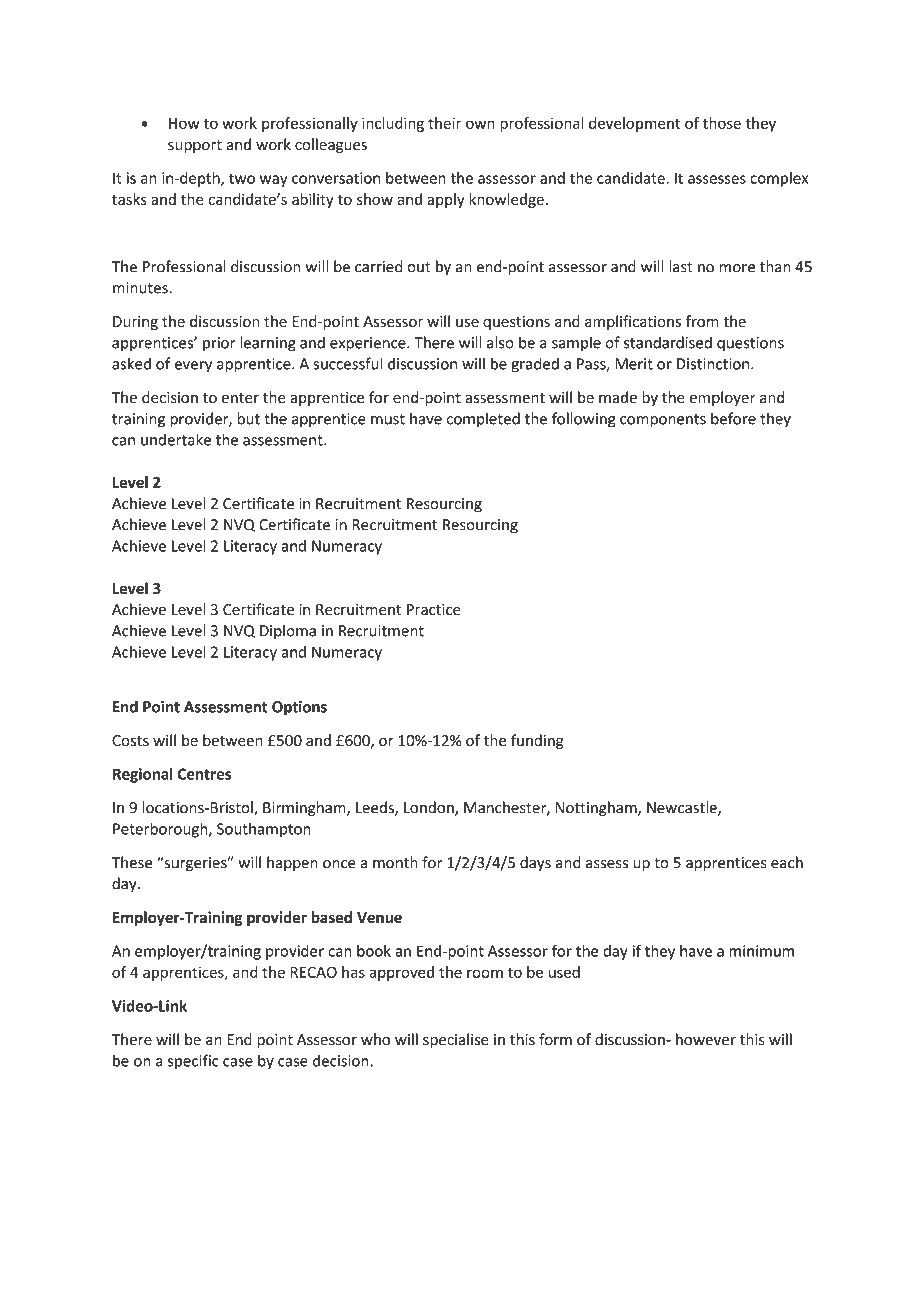  I want to click on components, so click(663, 421).
